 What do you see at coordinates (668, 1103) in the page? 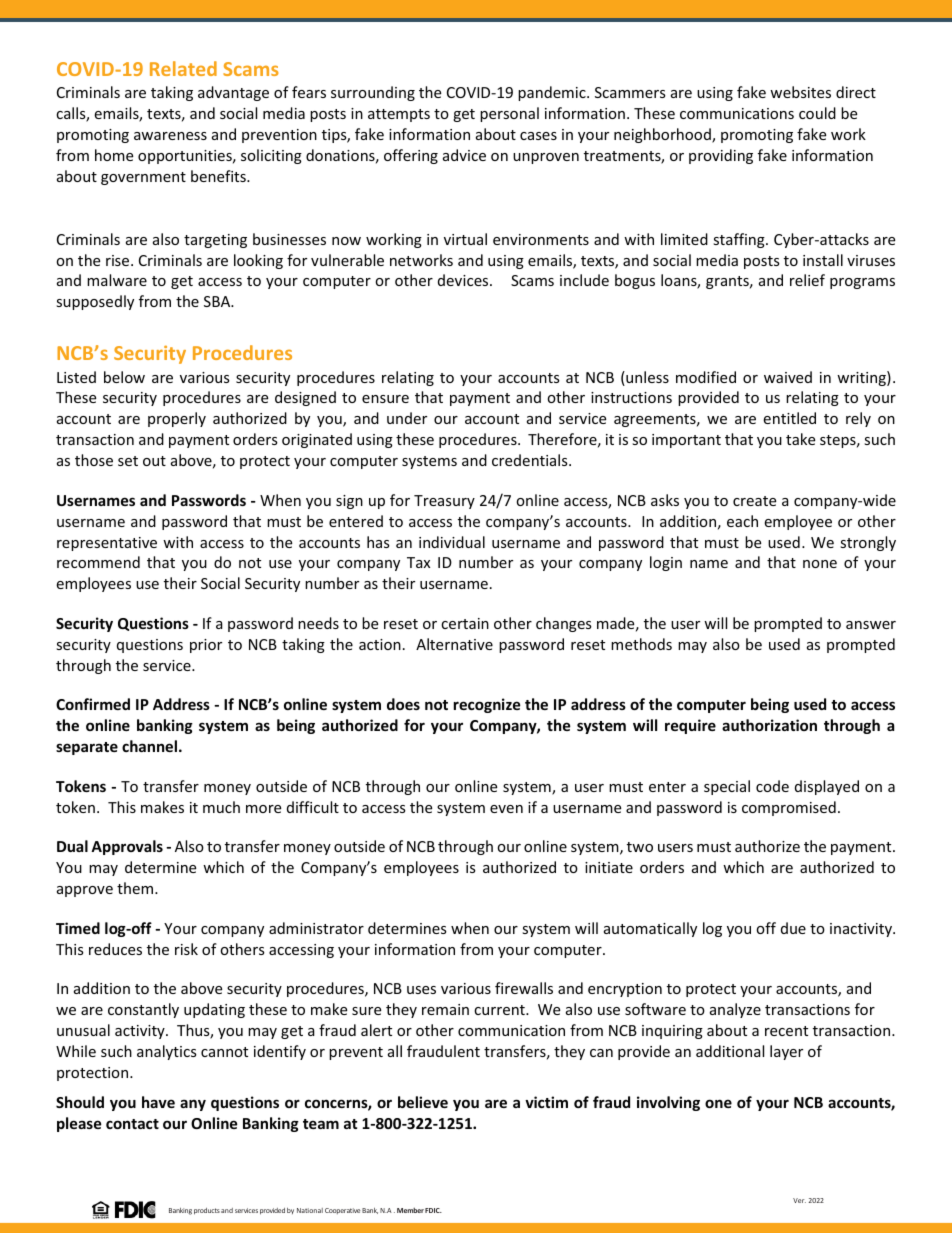
I see `involving` at bounding box center [668, 1103].
